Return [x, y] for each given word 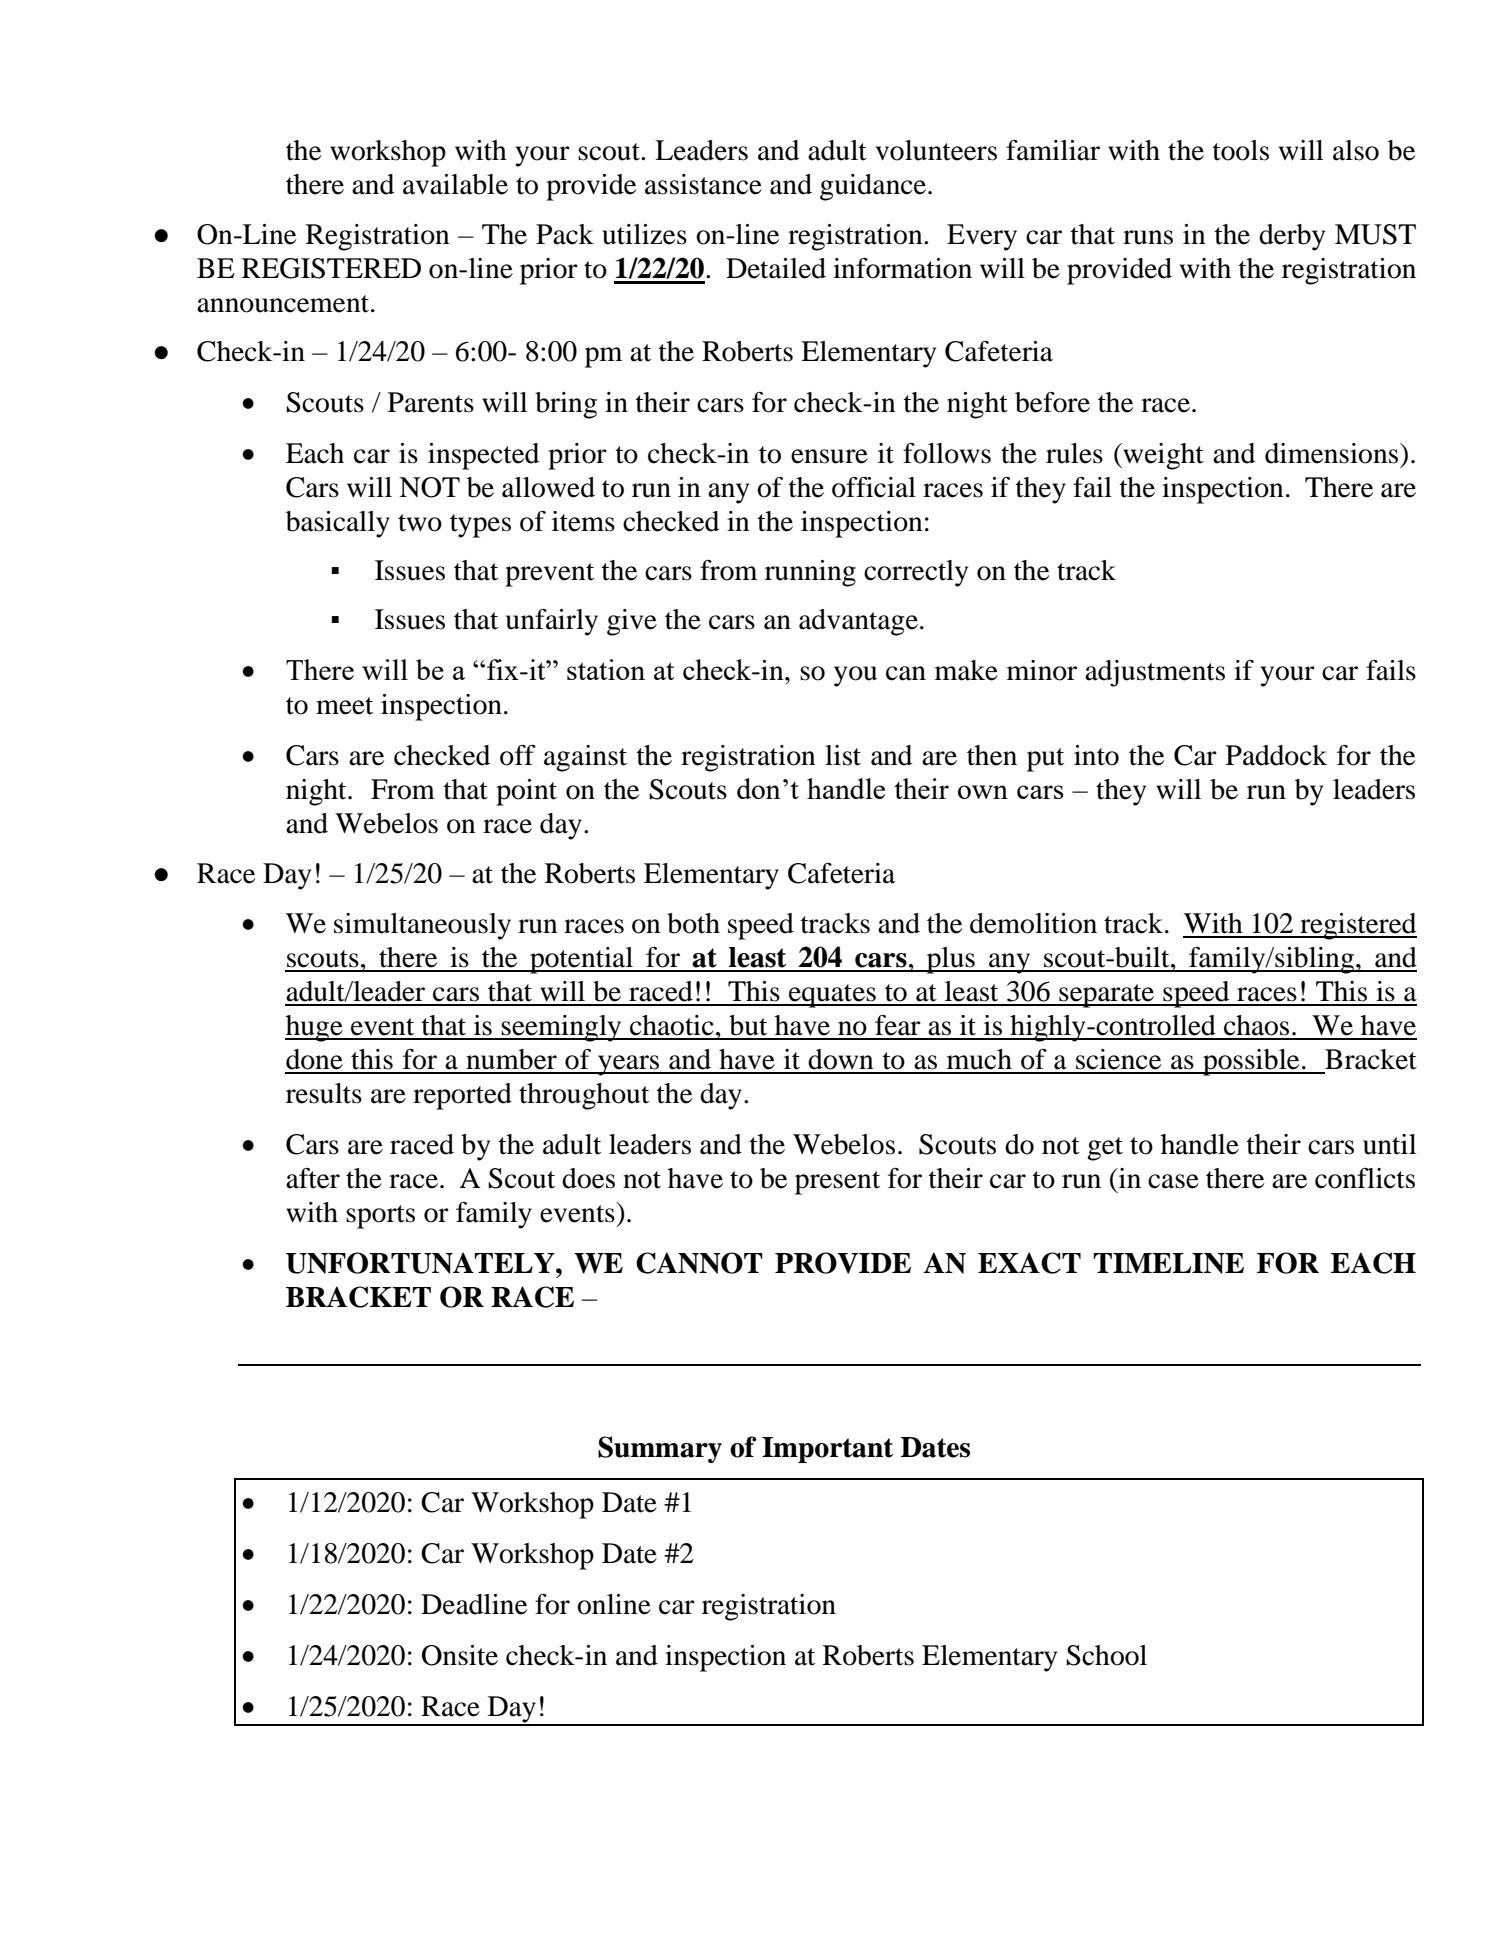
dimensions [1333, 453]
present [837, 1183]
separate [1107, 996]
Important [827, 1450]
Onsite [460, 1655]
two [420, 523]
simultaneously [422, 926]
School [1106, 1655]
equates [832, 996]
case [1173, 1181]
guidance [874, 187]
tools [1240, 150]
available [455, 184]
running [810, 573]
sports [380, 1217]
